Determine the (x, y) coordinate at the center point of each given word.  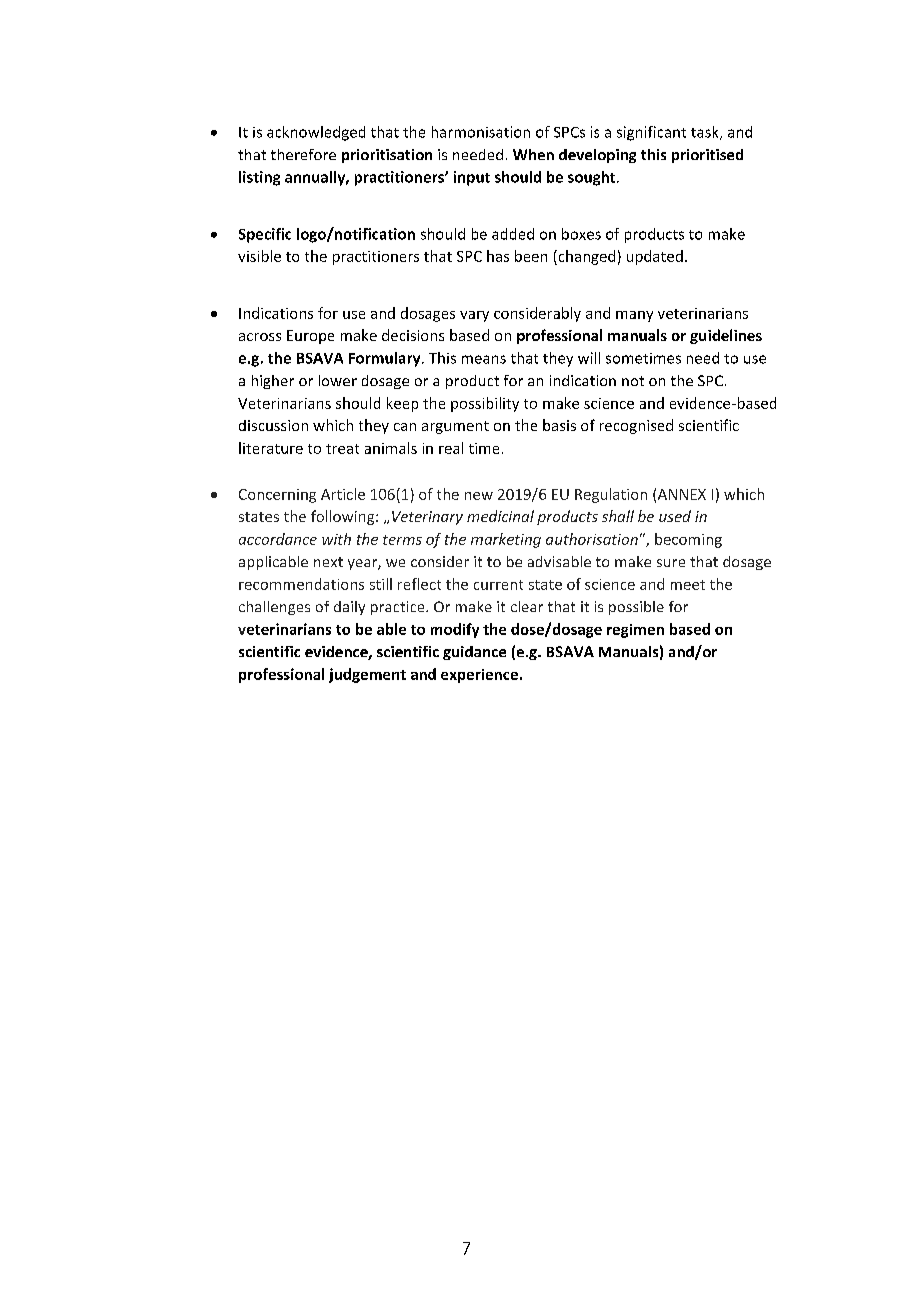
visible (259, 256)
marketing (506, 540)
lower (338, 380)
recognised (636, 426)
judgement (367, 675)
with (336, 539)
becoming (688, 540)
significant (651, 133)
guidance (474, 653)
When (533, 154)
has (498, 256)
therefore (303, 154)
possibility (485, 404)
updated (655, 257)
